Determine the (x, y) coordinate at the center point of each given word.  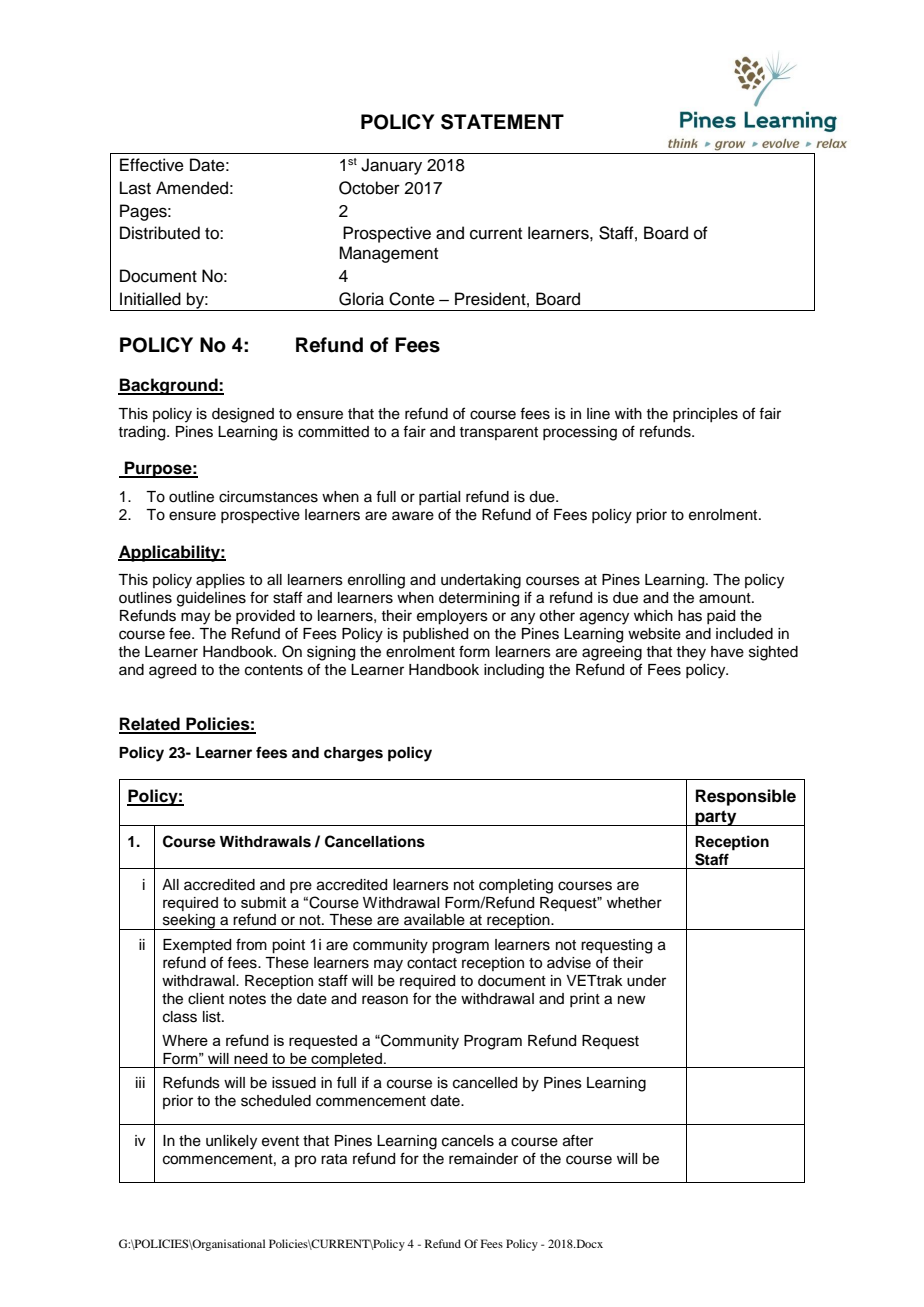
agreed (172, 671)
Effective (152, 165)
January (391, 166)
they (691, 653)
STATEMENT (502, 122)
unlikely (231, 1142)
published (435, 635)
